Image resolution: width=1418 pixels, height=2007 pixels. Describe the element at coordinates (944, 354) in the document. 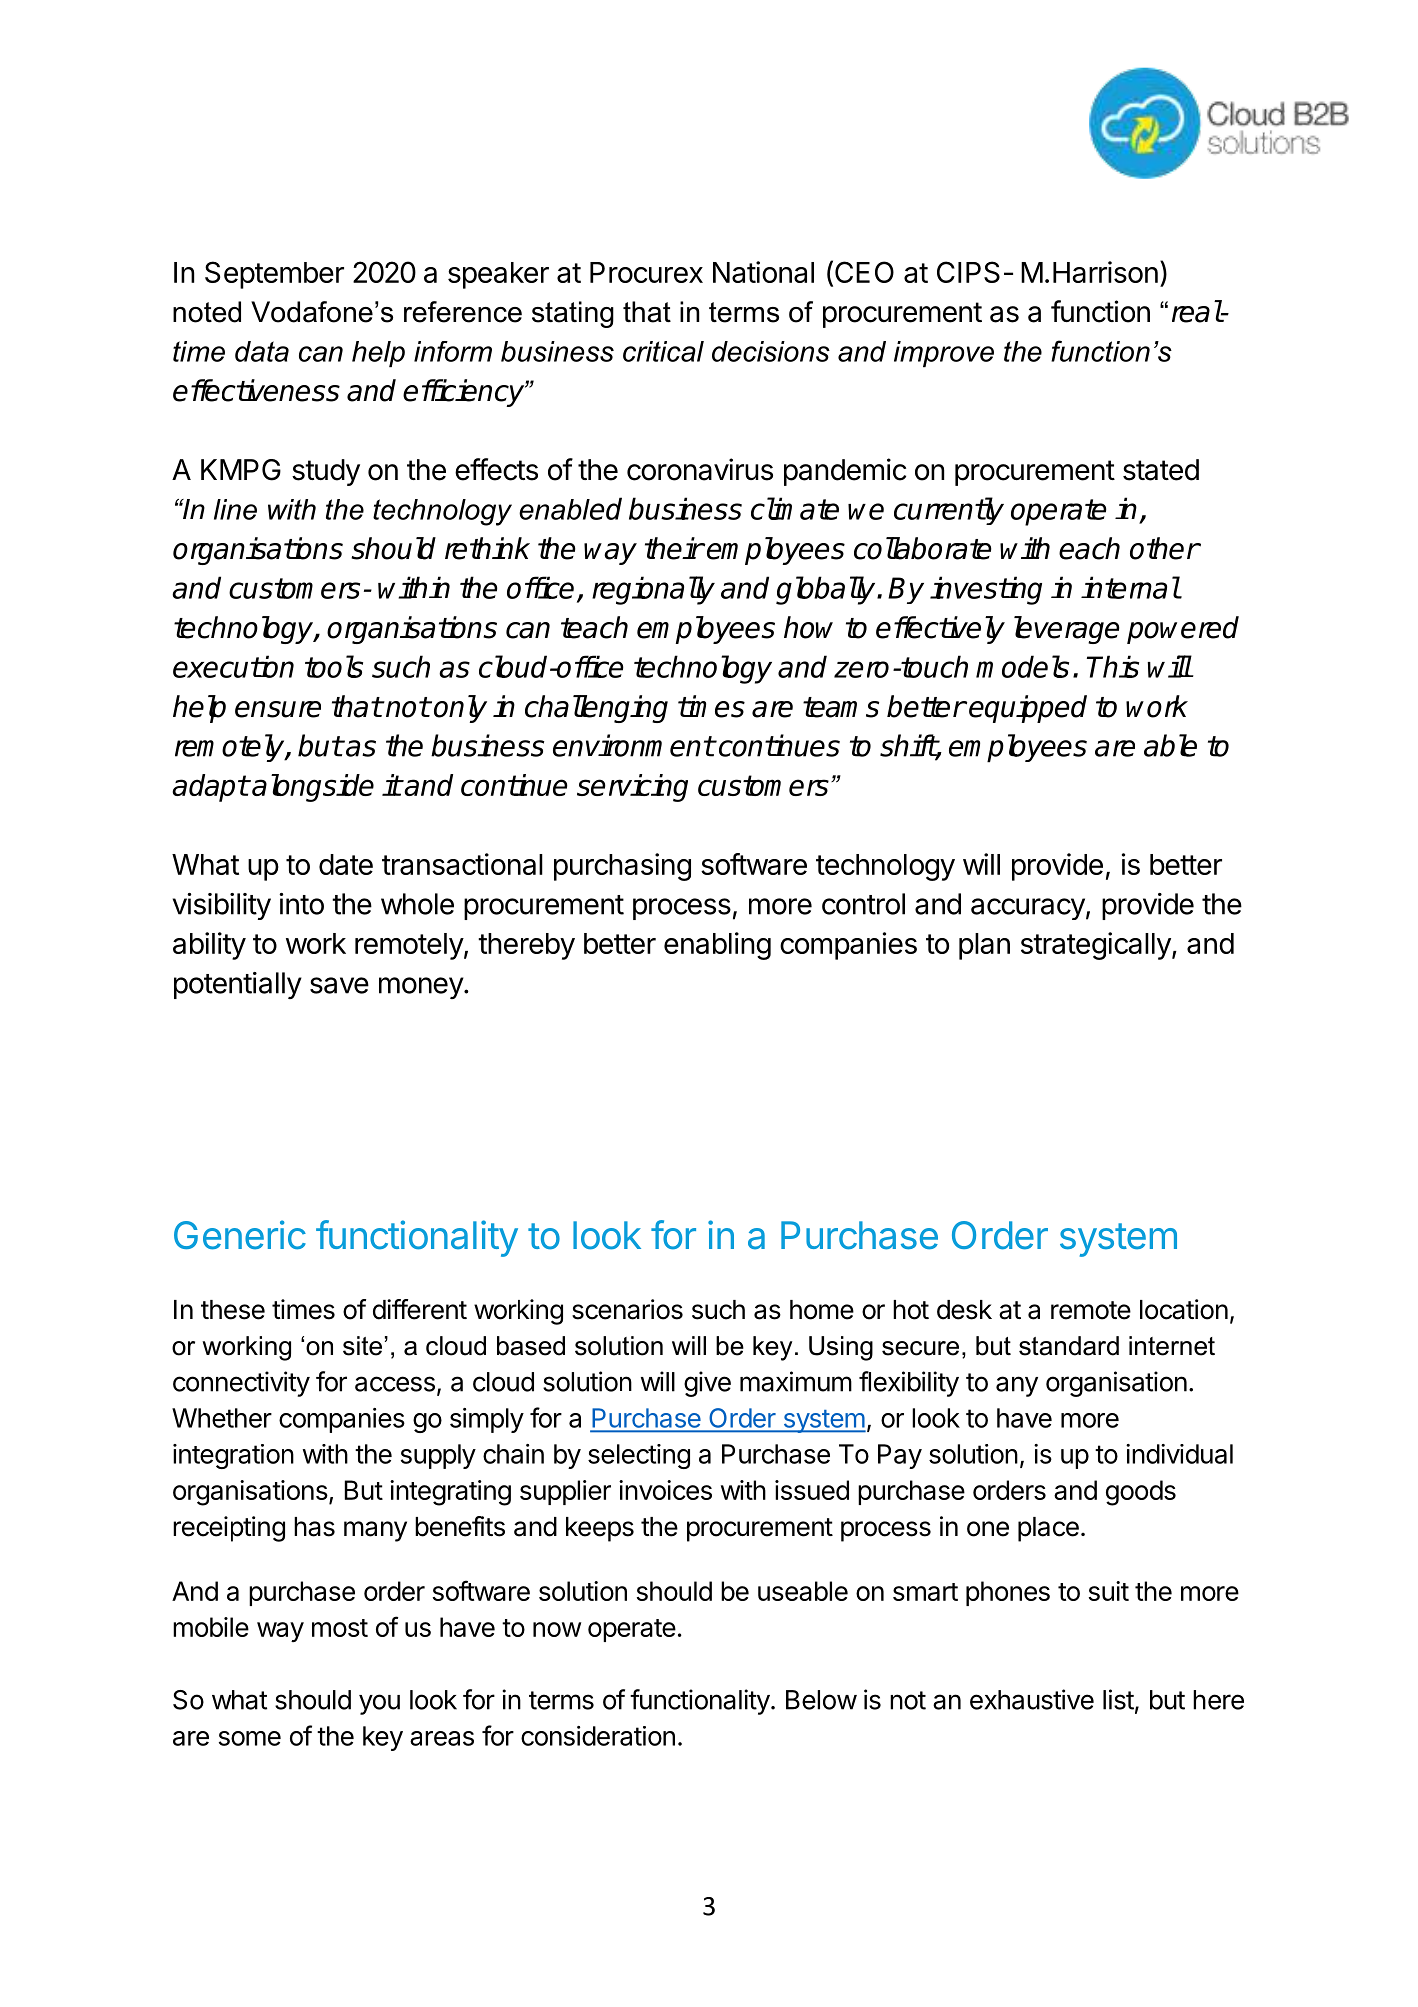

I see `improve` at that location.
